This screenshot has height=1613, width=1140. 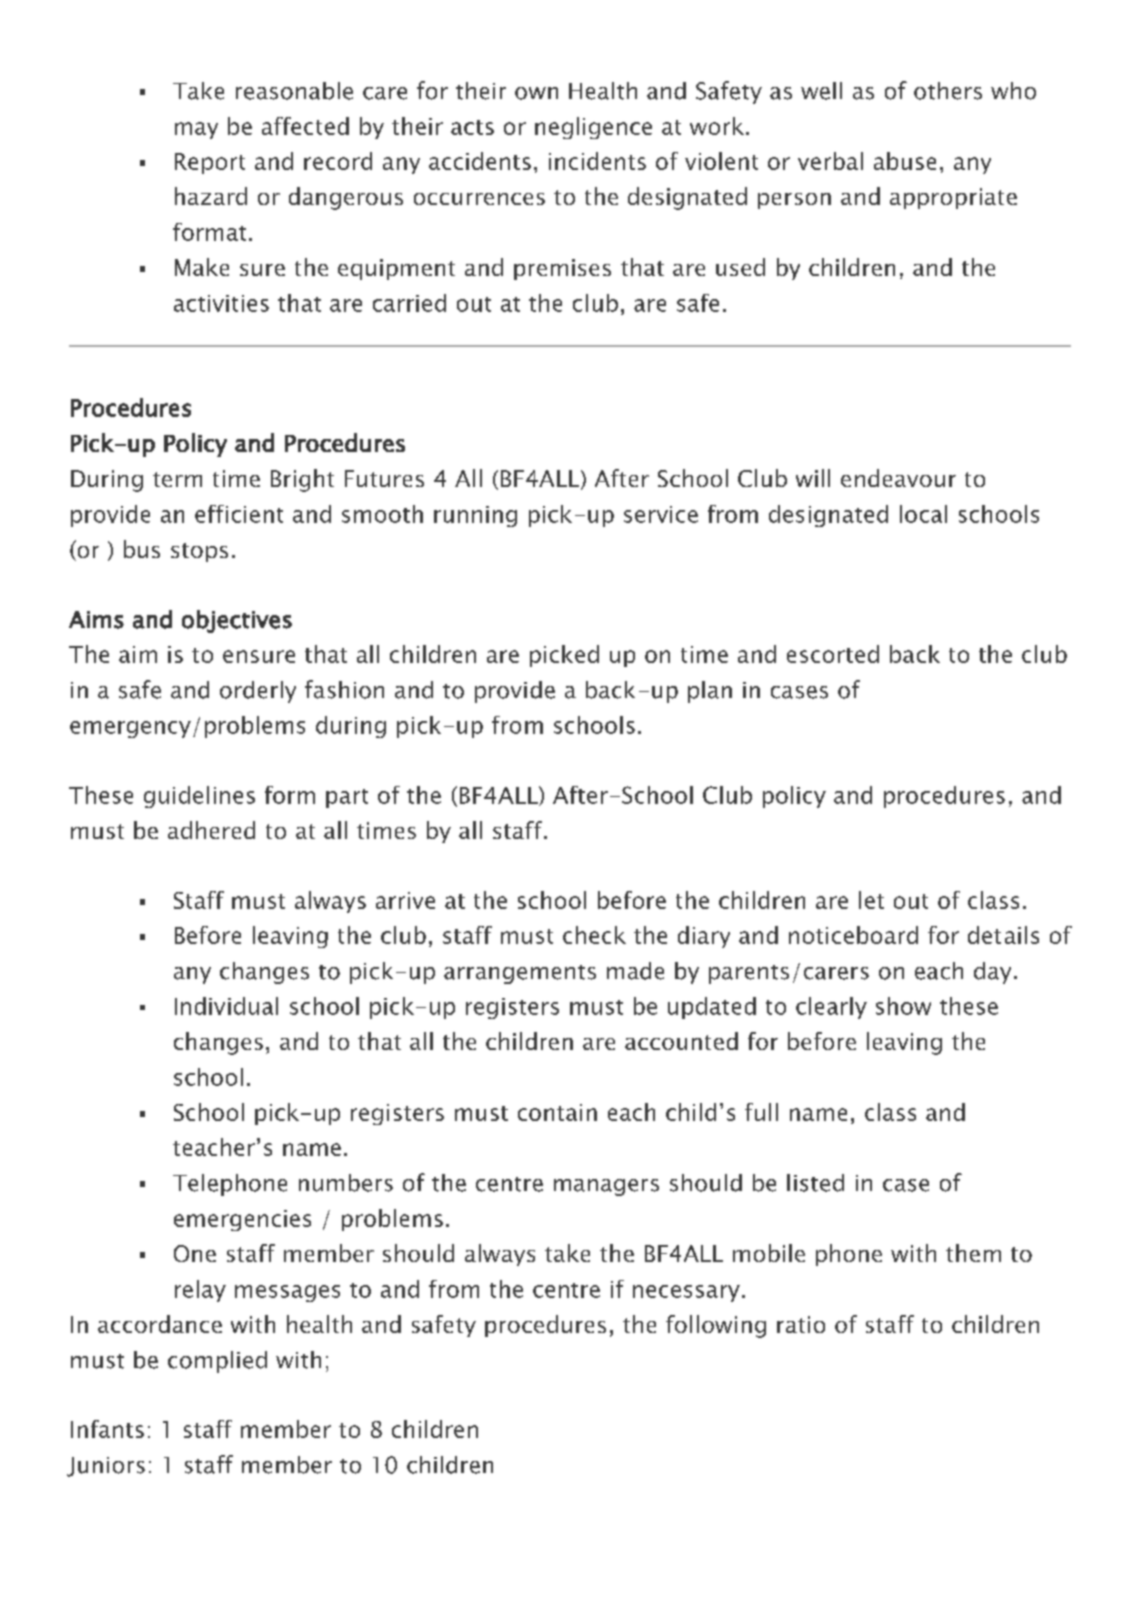 What do you see at coordinates (593, 128) in the screenshot?
I see `negligence` at bounding box center [593, 128].
